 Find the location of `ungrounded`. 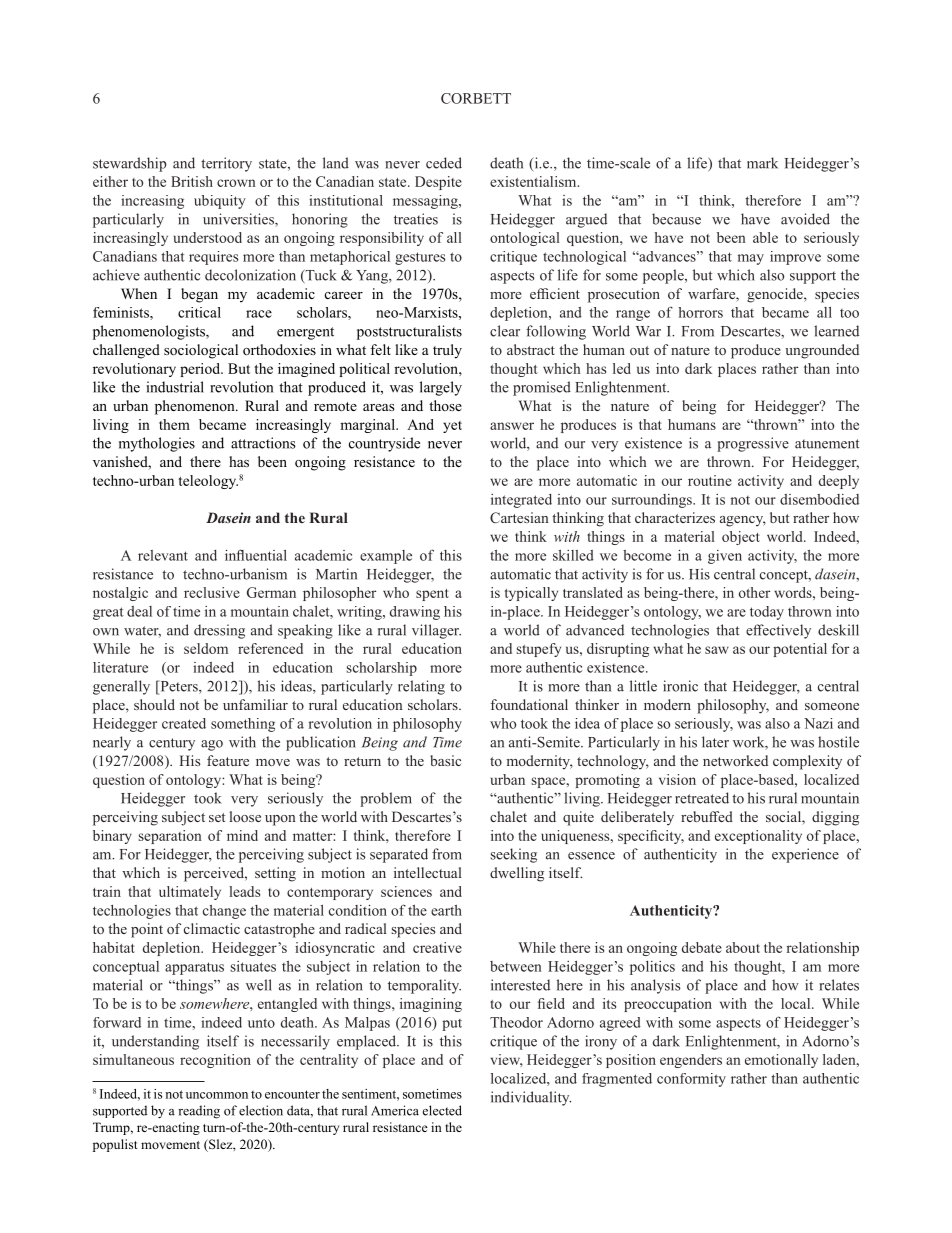

ungrounded is located at coordinates (822, 351).
